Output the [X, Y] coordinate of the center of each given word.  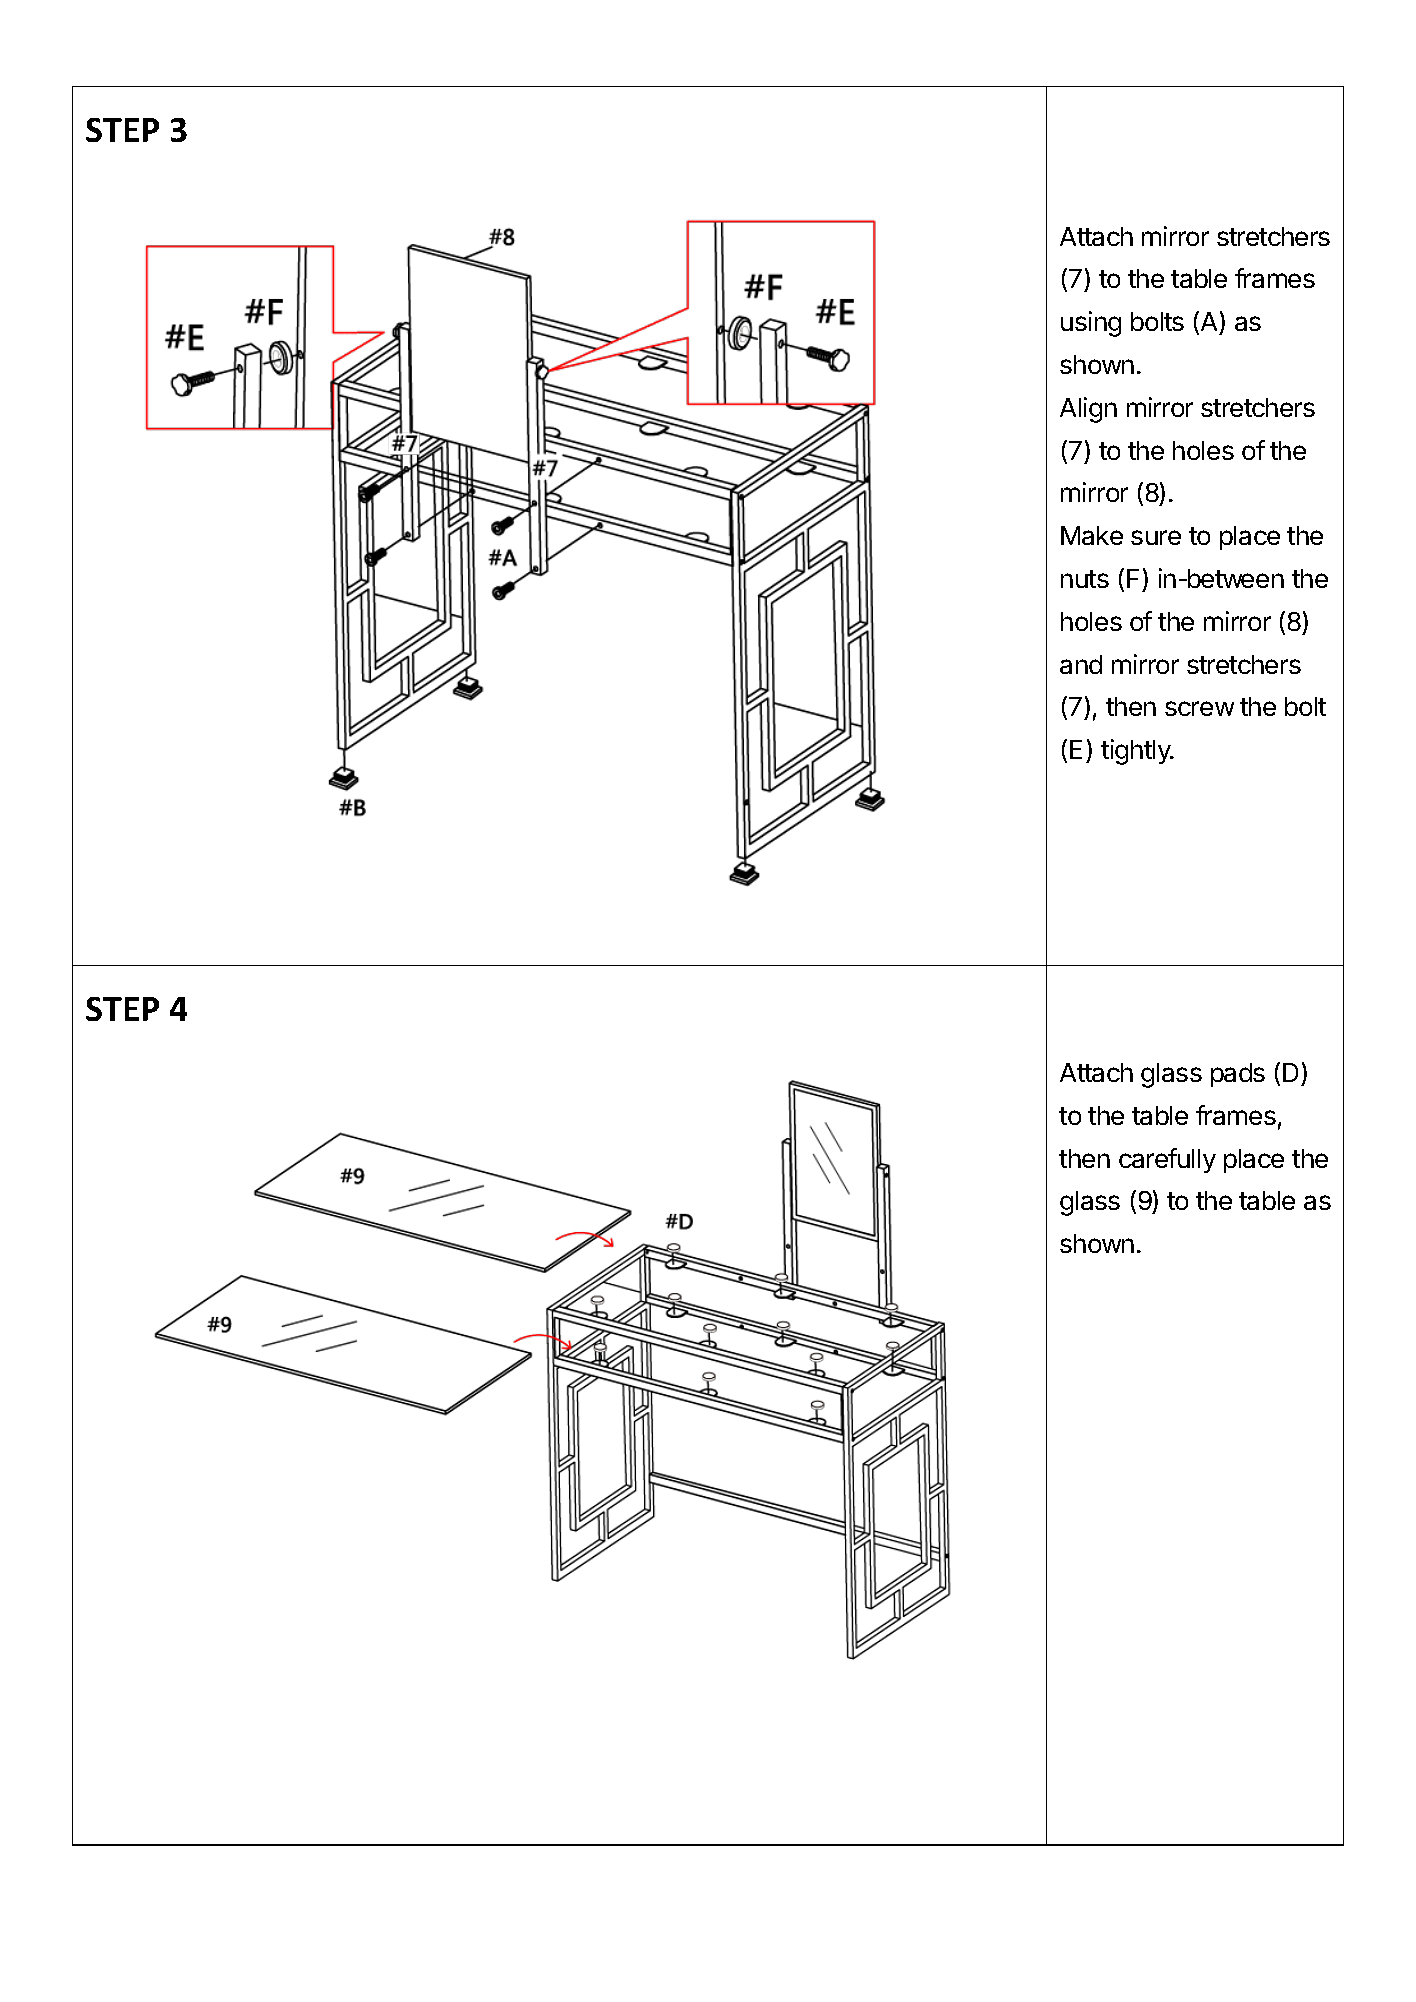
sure [1156, 537]
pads [1238, 1075]
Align [1088, 410]
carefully [1167, 1160]
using [1091, 324]
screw [1199, 708]
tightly [1137, 752]
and [1081, 664]
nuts [1085, 579]
